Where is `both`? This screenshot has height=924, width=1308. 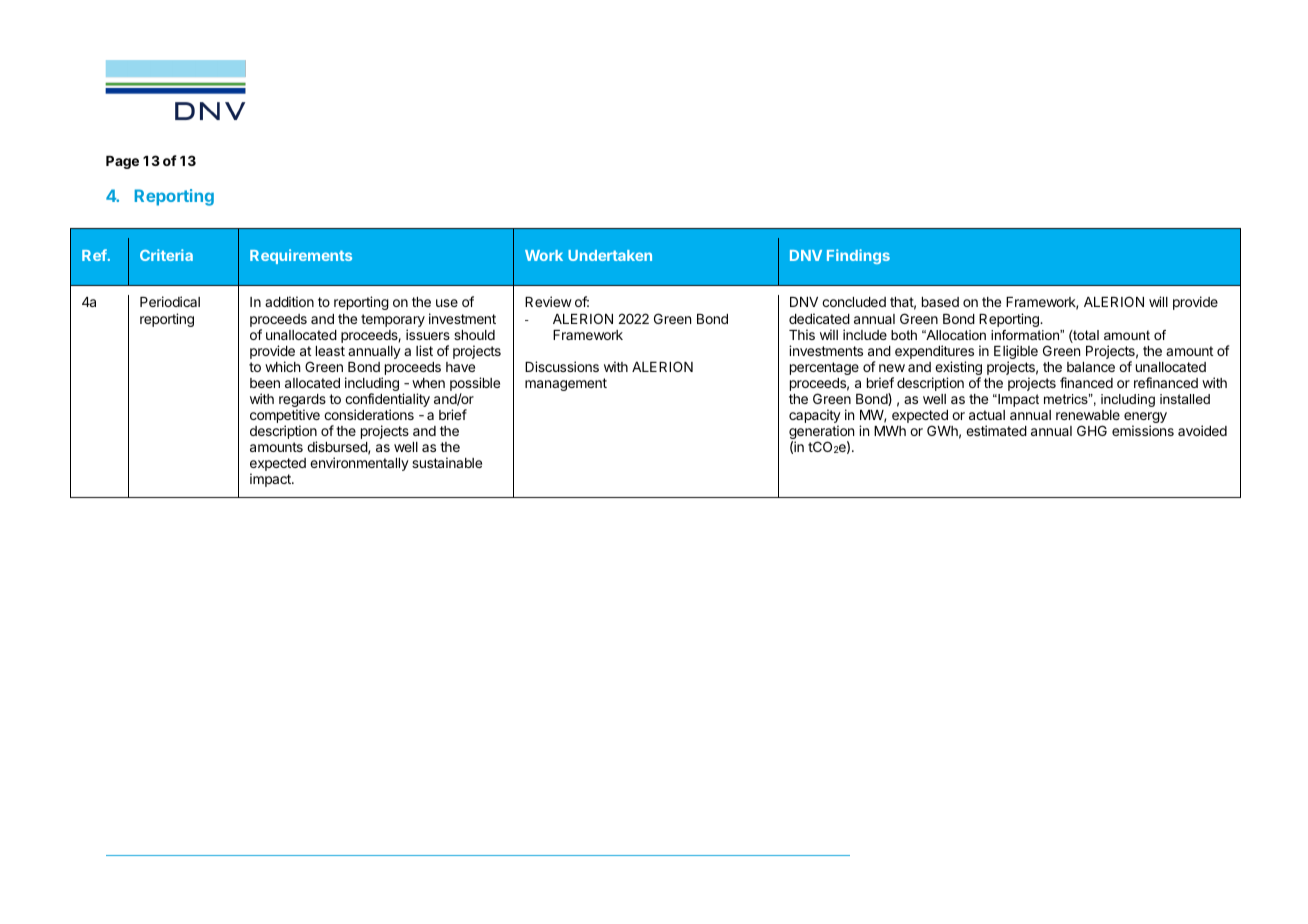 both is located at coordinates (904, 335).
